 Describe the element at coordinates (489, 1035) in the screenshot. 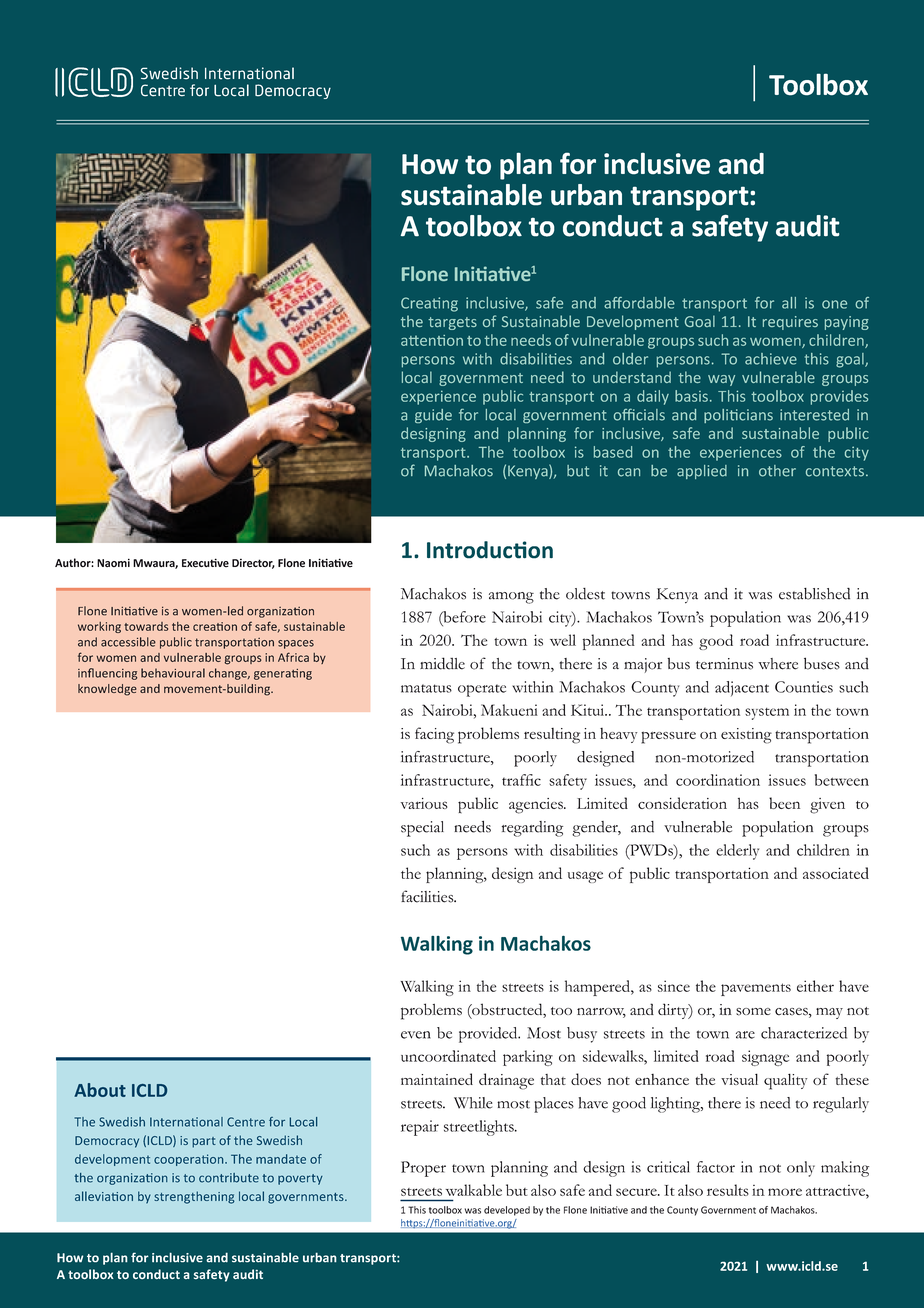

I see `provided` at that location.
